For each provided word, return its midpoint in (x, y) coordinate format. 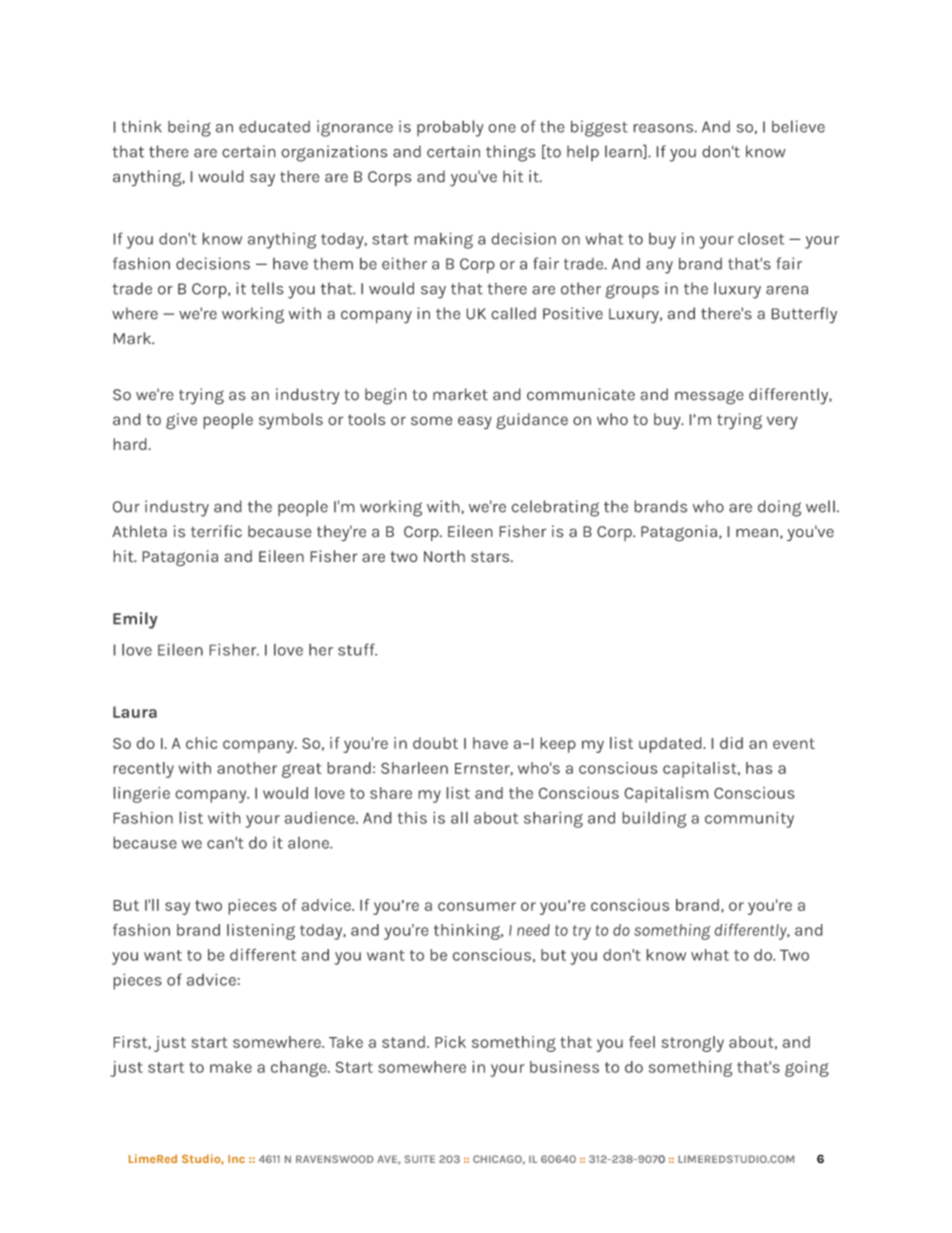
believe (798, 126)
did (731, 743)
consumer (477, 906)
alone (309, 843)
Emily (135, 620)
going (807, 1069)
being (189, 128)
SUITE (419, 1159)
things (511, 153)
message (709, 397)
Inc (236, 1159)
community (749, 819)
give (181, 421)
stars (491, 557)
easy (475, 423)
